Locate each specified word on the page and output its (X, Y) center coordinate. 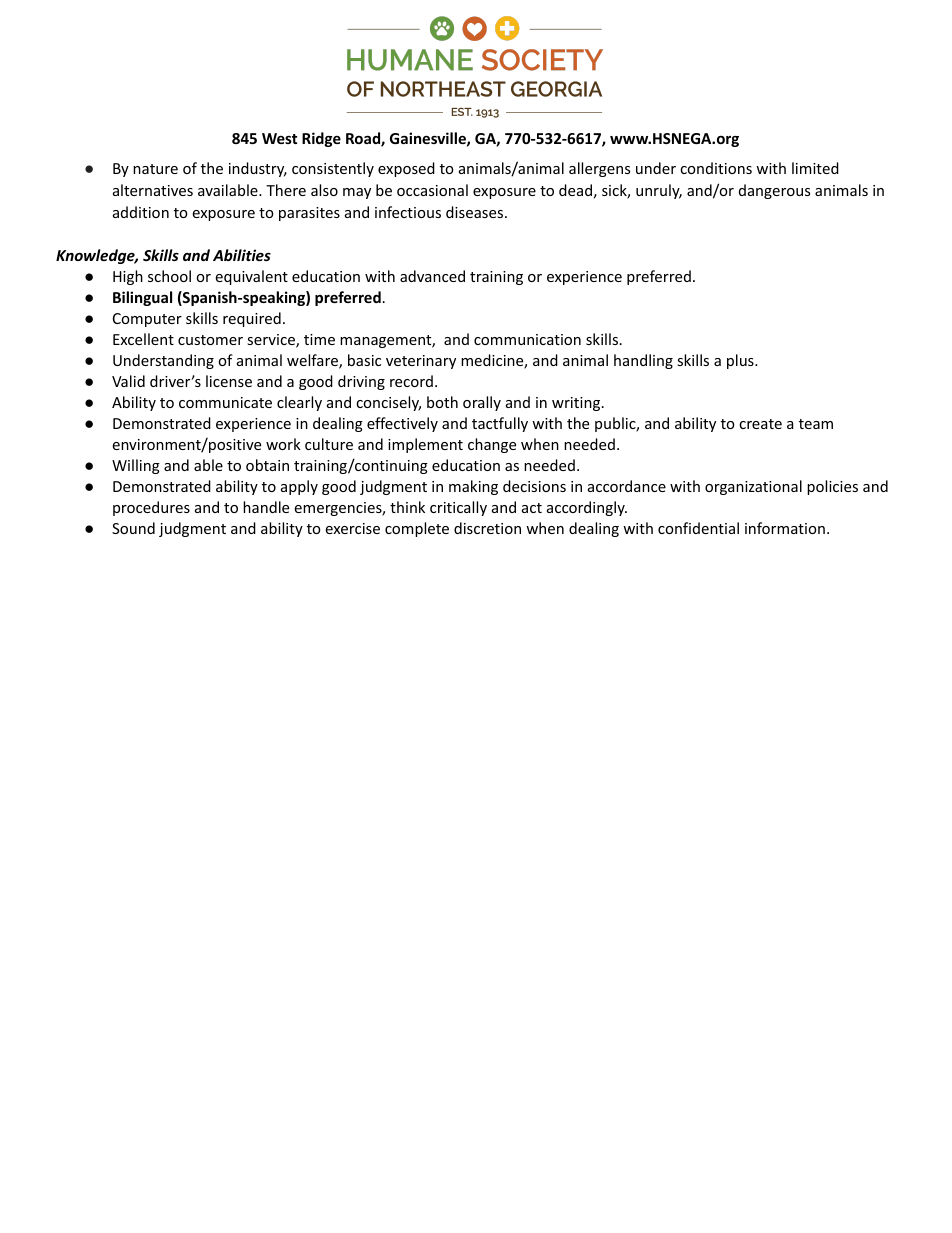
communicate (225, 402)
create (760, 424)
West (279, 138)
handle (266, 507)
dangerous (774, 191)
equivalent (251, 277)
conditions (716, 168)
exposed (406, 169)
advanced (432, 276)
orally (482, 403)
